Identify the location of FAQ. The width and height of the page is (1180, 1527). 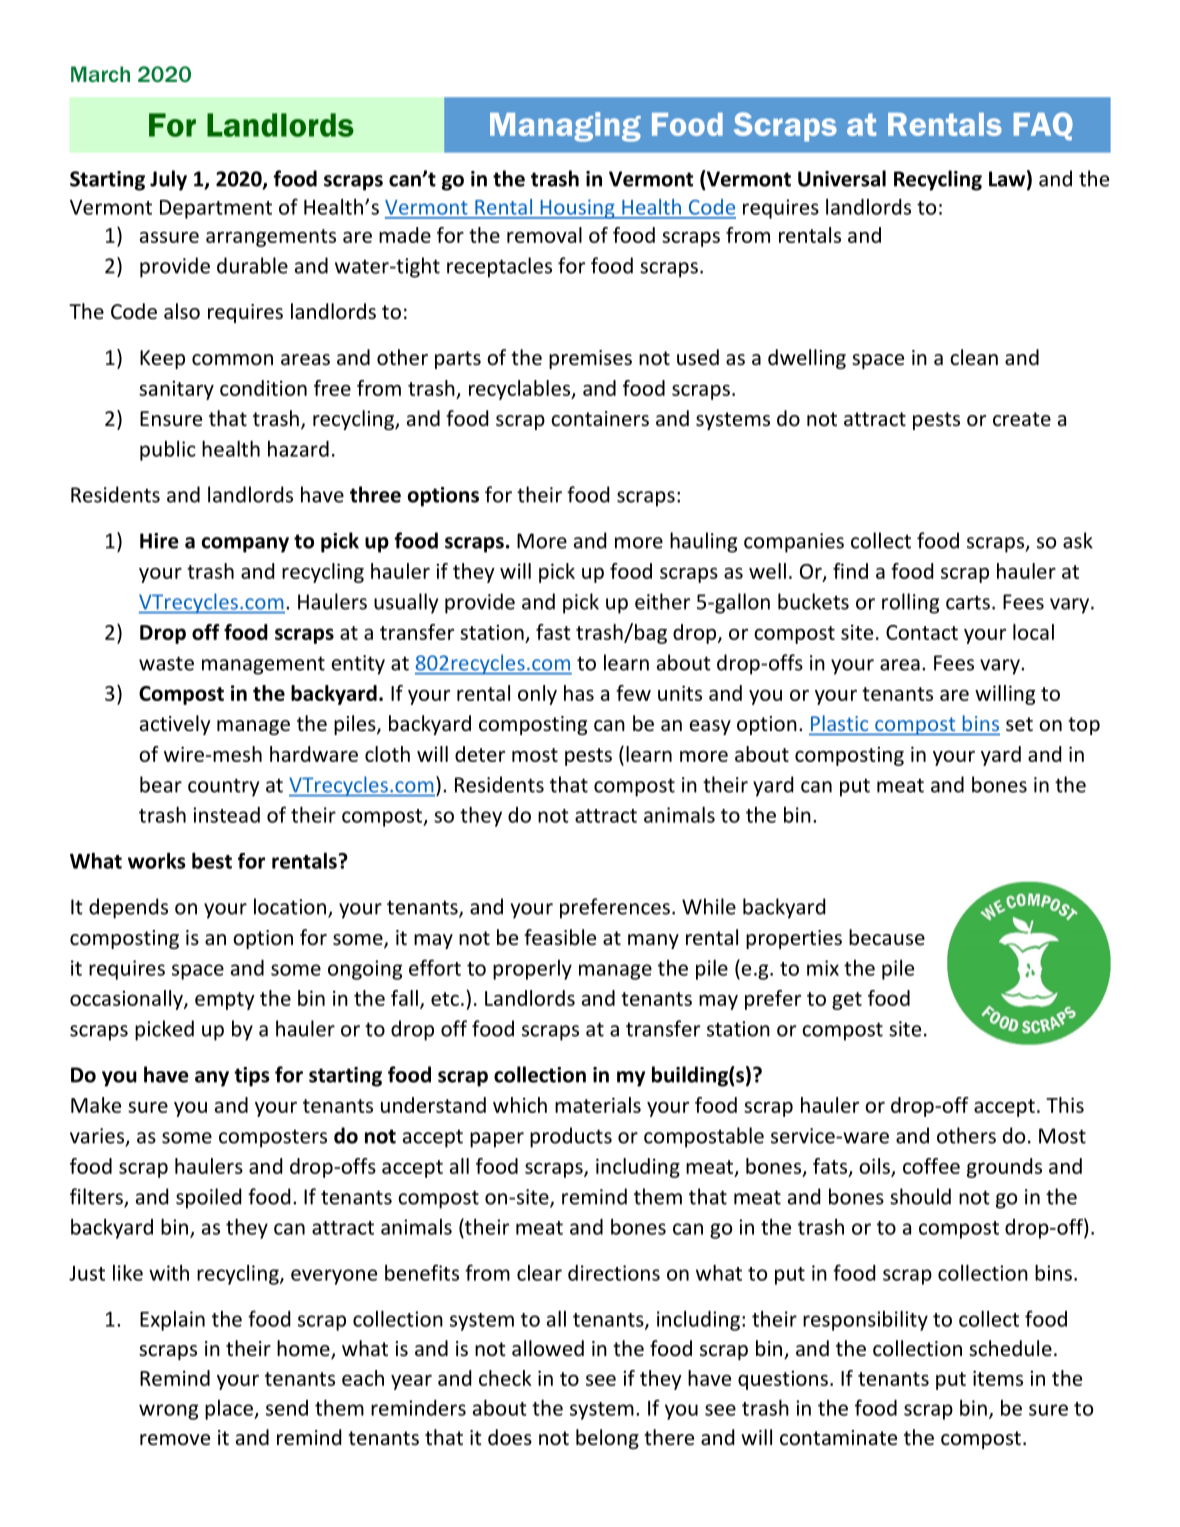
(1043, 126).
